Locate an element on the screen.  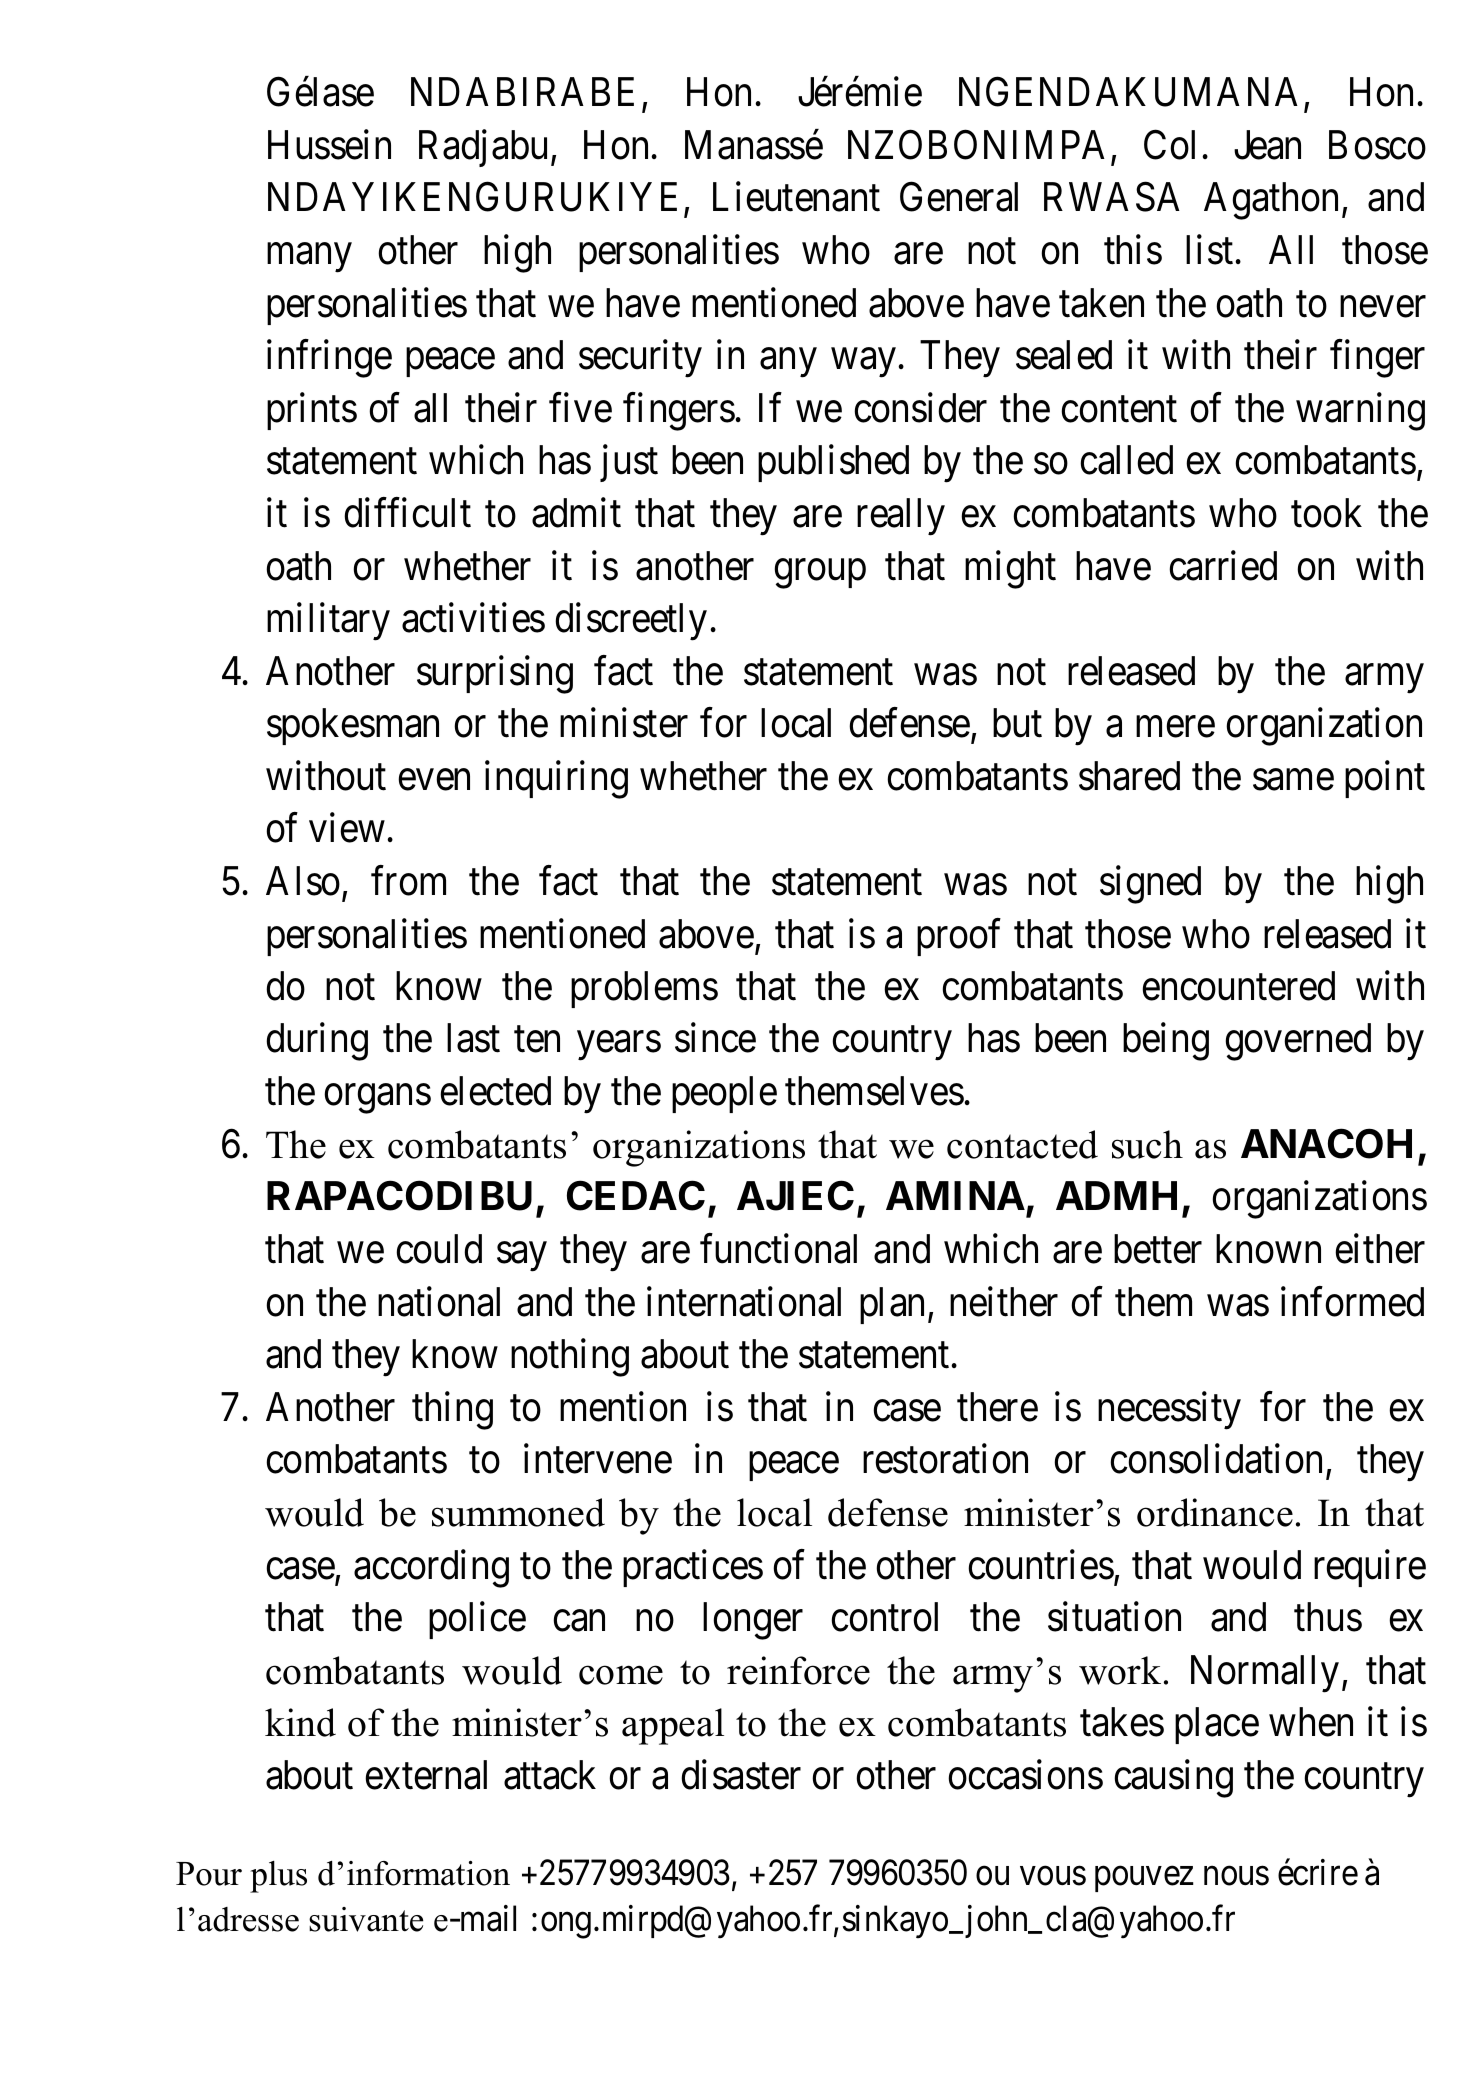
Agathon is located at coordinates (1271, 201).
